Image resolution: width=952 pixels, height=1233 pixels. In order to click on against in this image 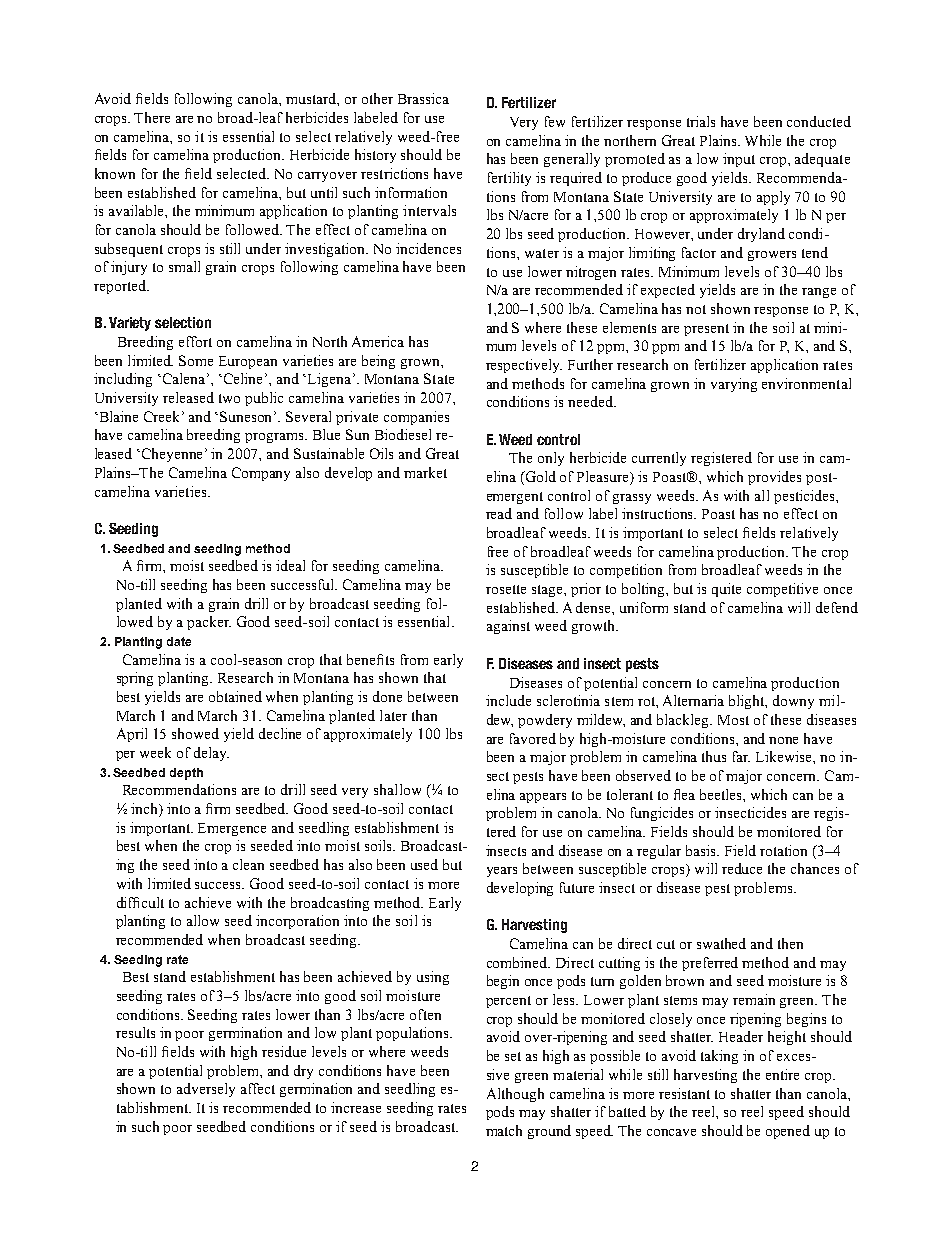, I will do `click(508, 627)`.
